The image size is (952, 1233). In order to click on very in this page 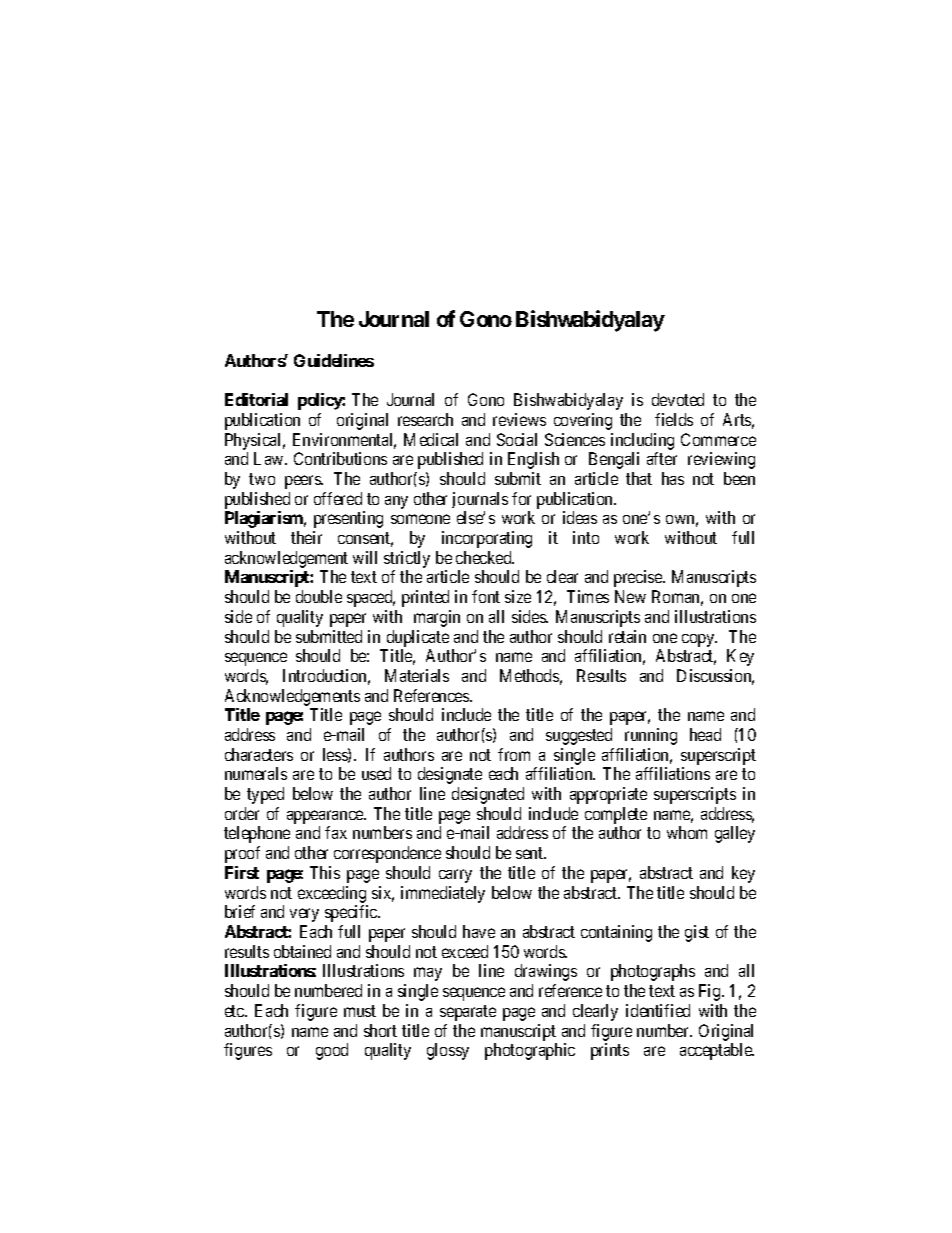, I will do `click(304, 915)`.
